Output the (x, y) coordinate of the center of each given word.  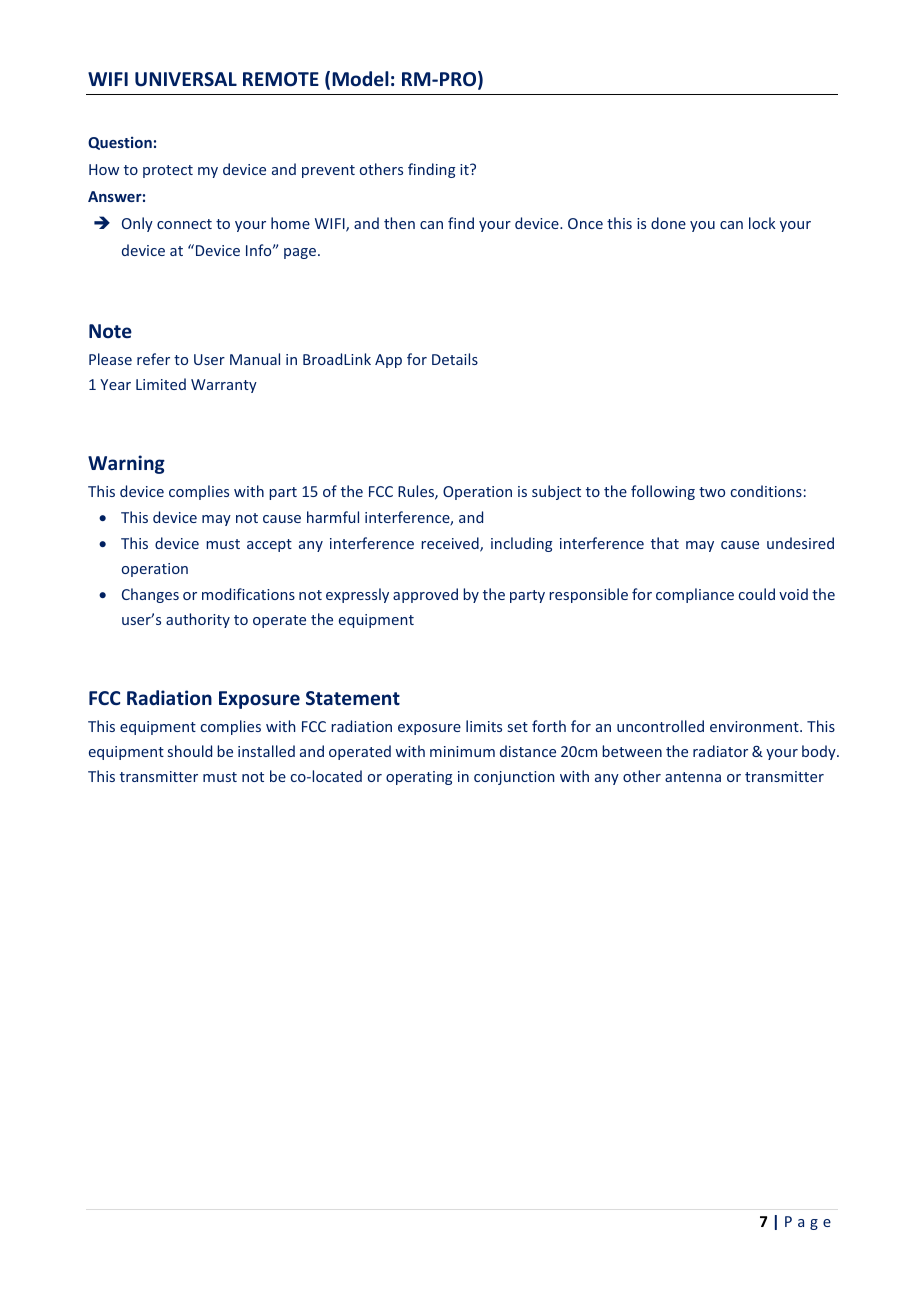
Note (110, 331)
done (668, 223)
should (190, 751)
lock (762, 223)
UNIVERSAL (186, 79)
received (451, 544)
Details (455, 359)
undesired (800, 543)
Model (360, 79)
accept (269, 545)
